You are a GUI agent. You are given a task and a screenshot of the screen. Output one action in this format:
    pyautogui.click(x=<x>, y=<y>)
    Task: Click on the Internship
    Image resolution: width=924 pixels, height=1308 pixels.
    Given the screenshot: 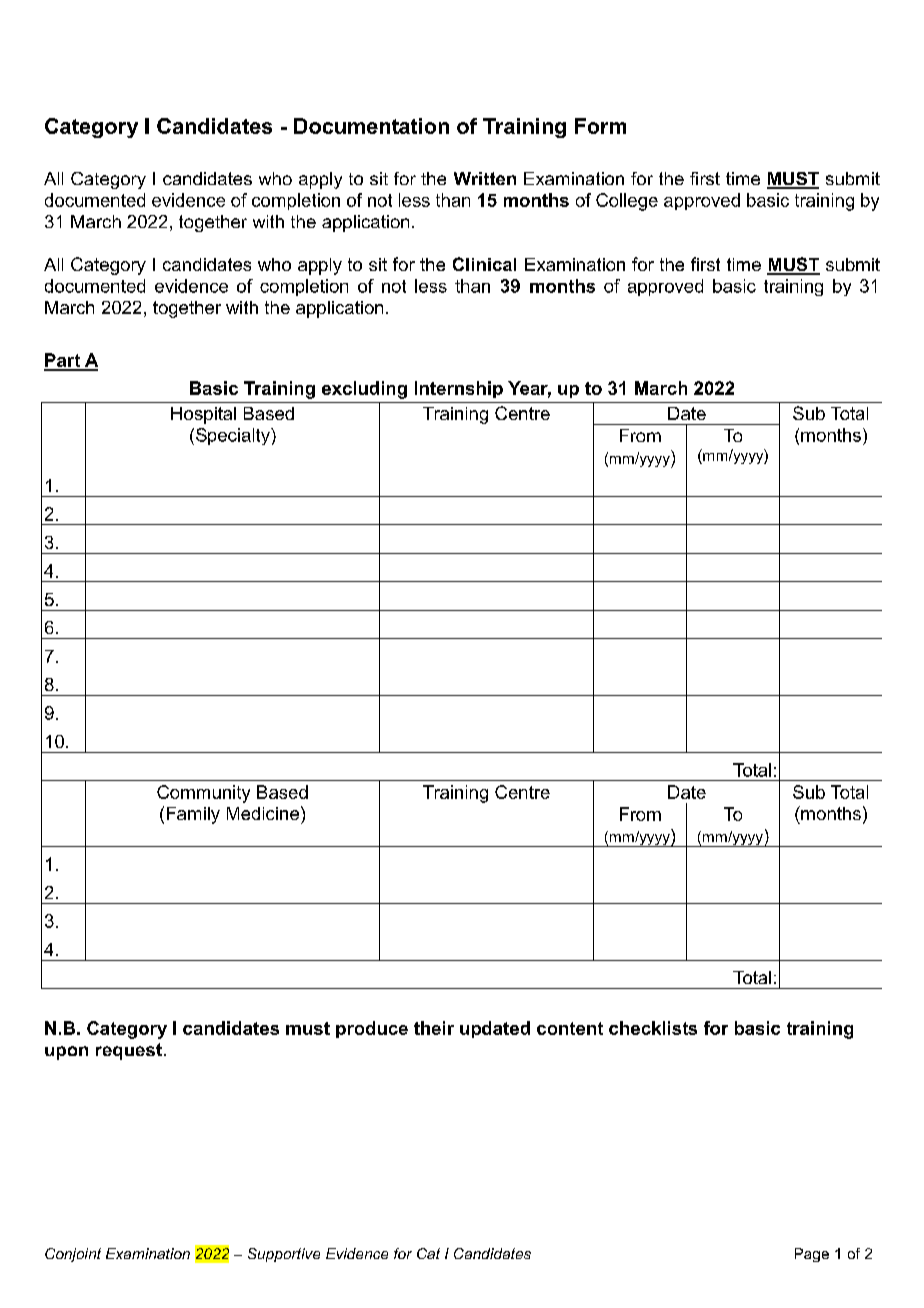 What is the action you would take?
    pyautogui.click(x=459, y=389)
